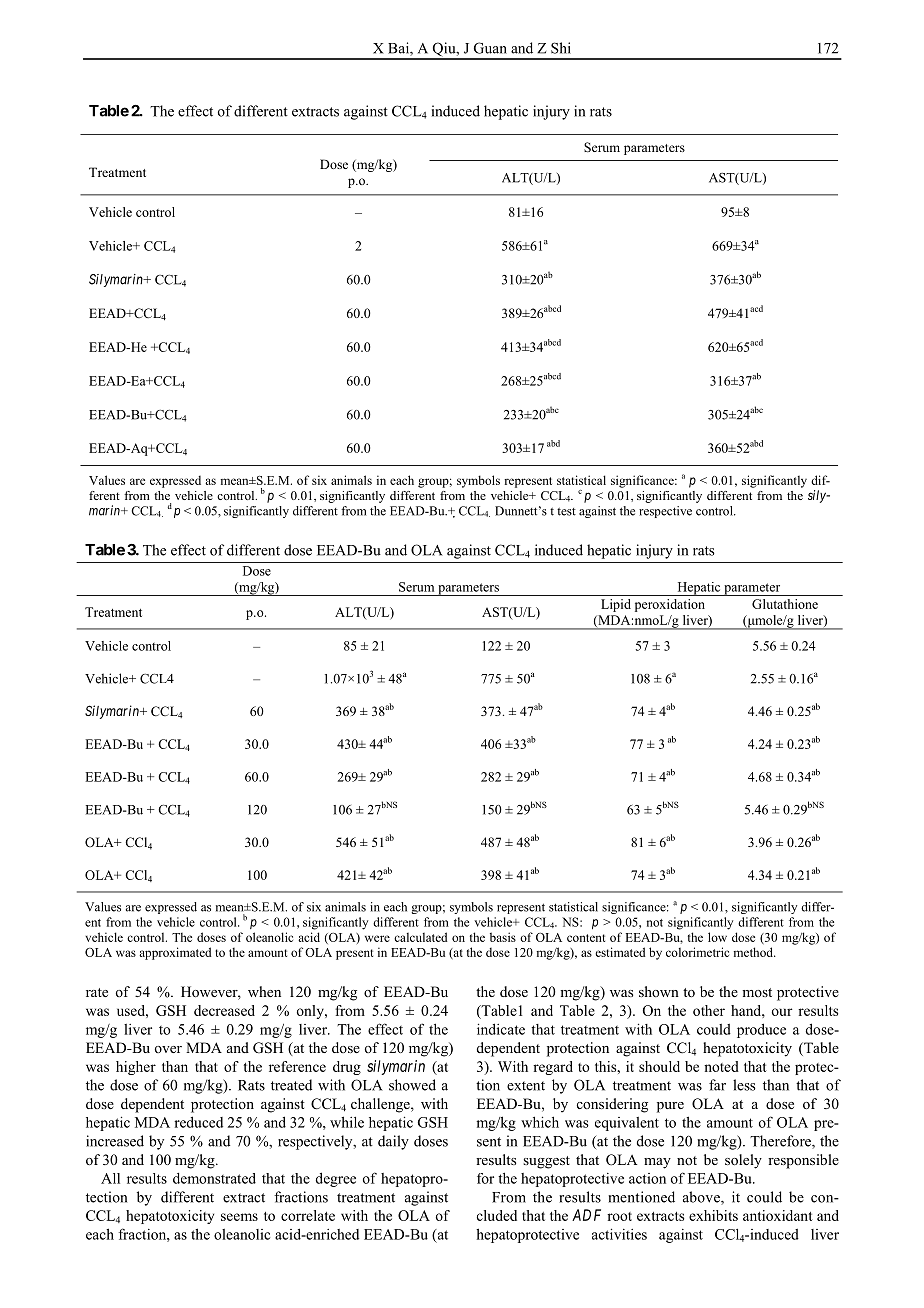  Describe the element at coordinates (393, 1142) in the screenshot. I see `daily` at that location.
